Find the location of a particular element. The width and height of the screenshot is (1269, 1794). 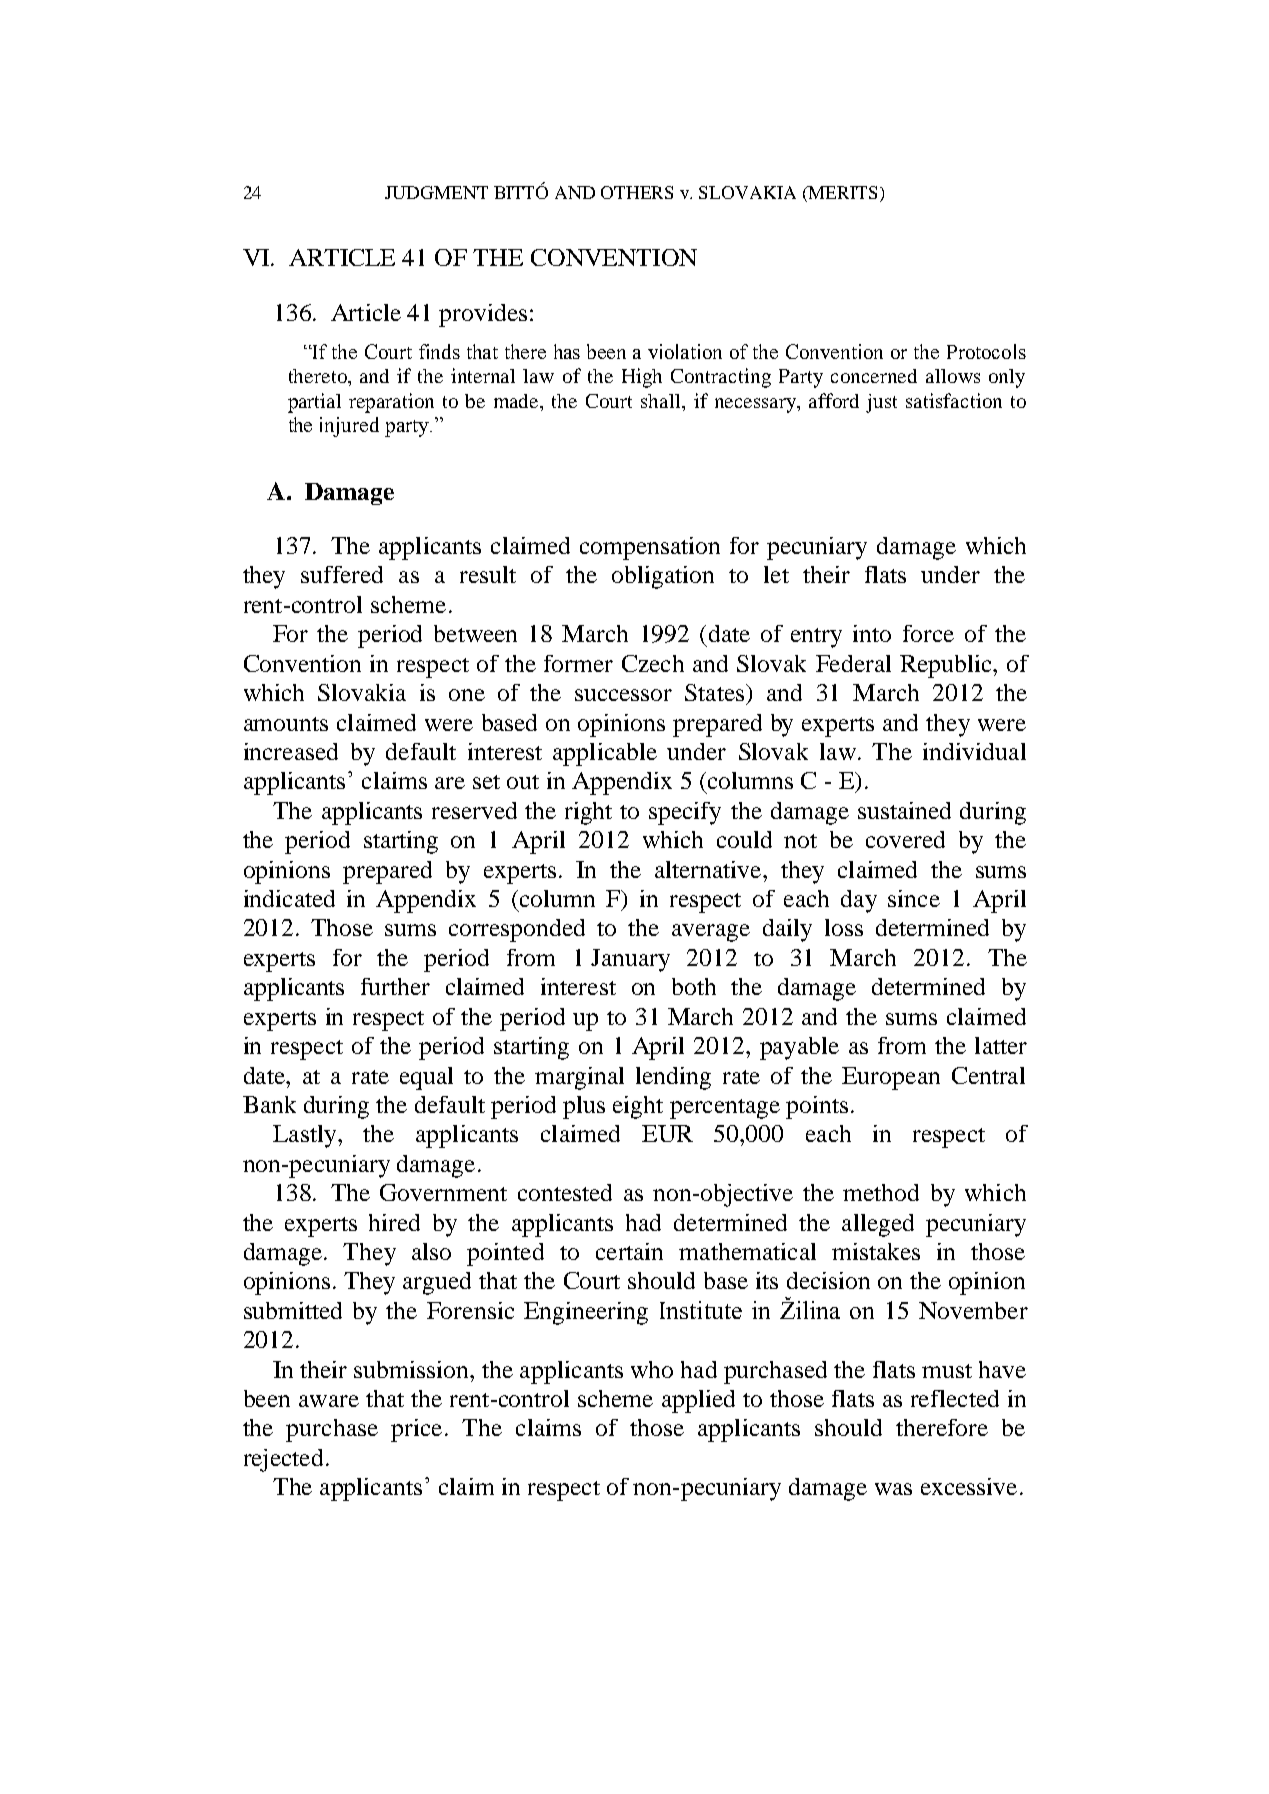

specify is located at coordinates (685, 813).
